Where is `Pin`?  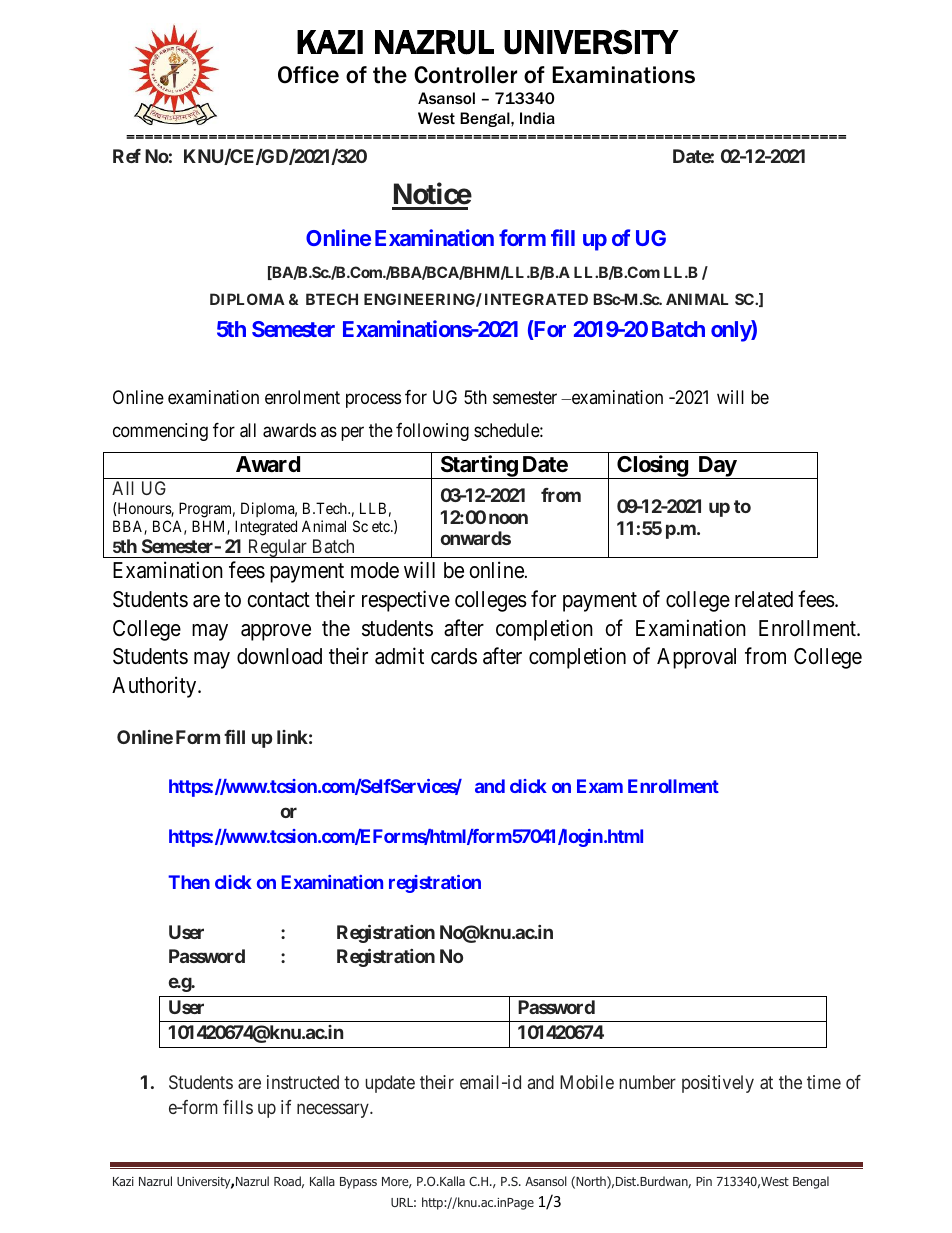 Pin is located at coordinates (704, 1181).
